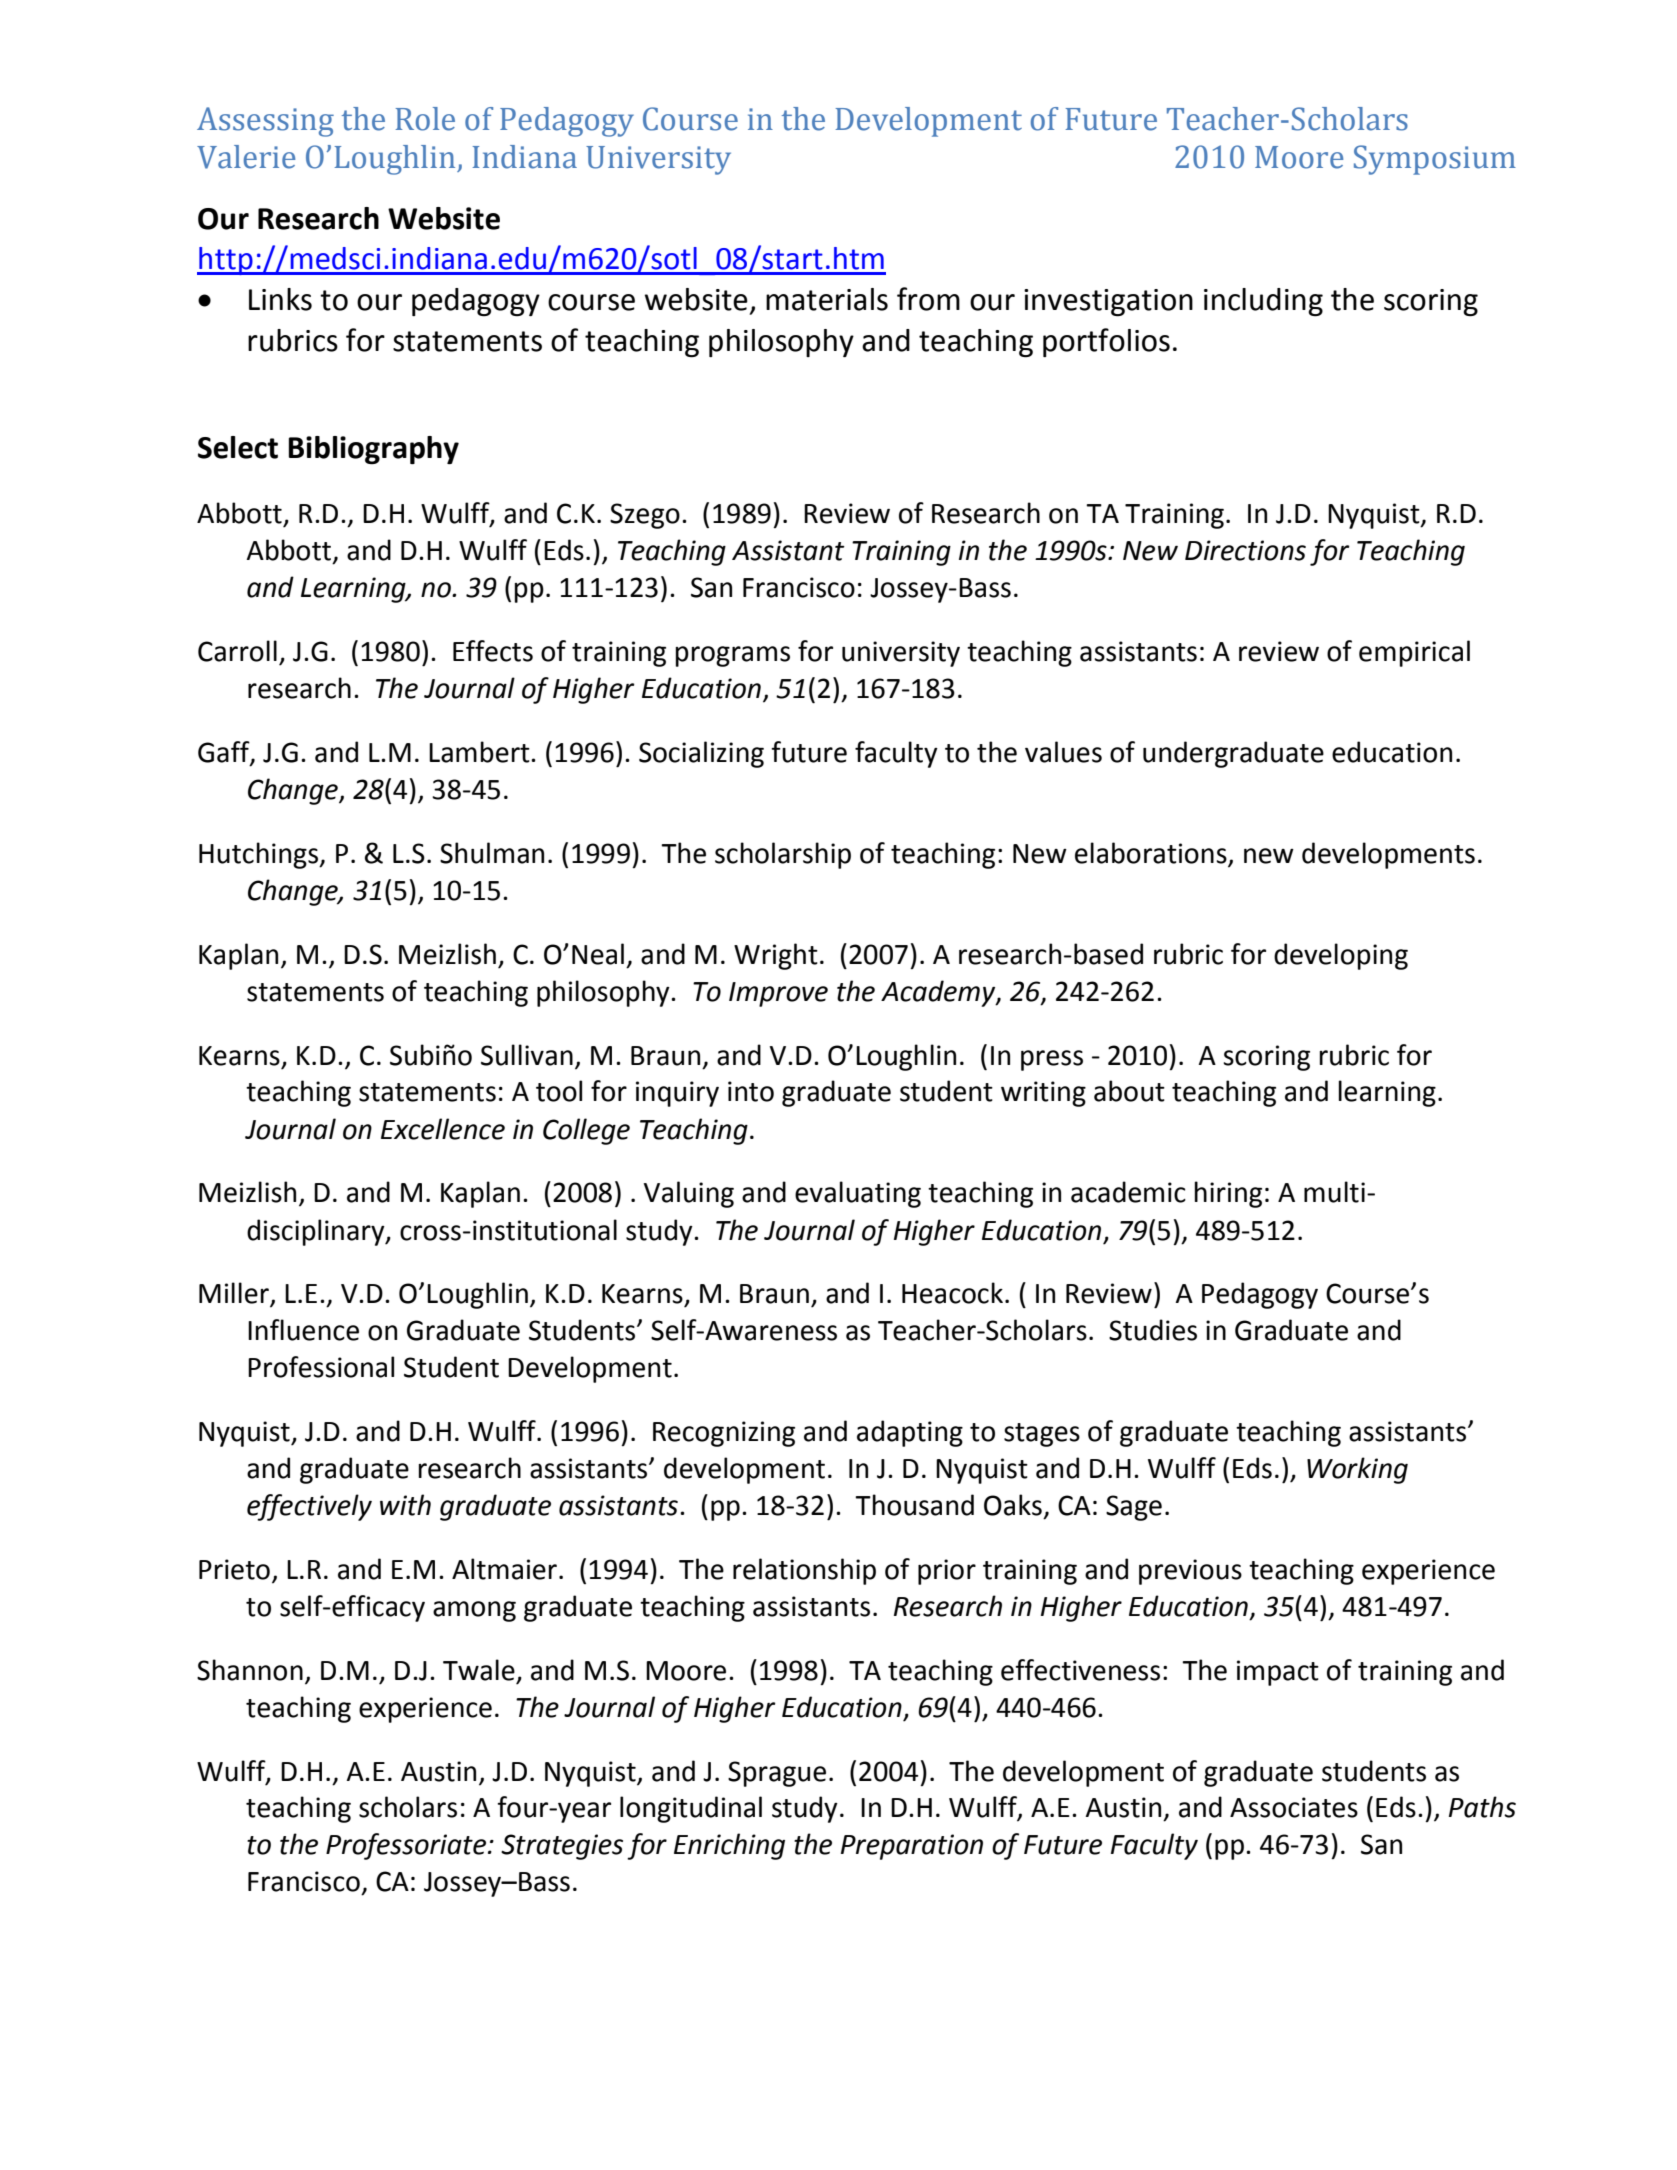  What do you see at coordinates (280, 299) in the image?
I see `Links` at bounding box center [280, 299].
